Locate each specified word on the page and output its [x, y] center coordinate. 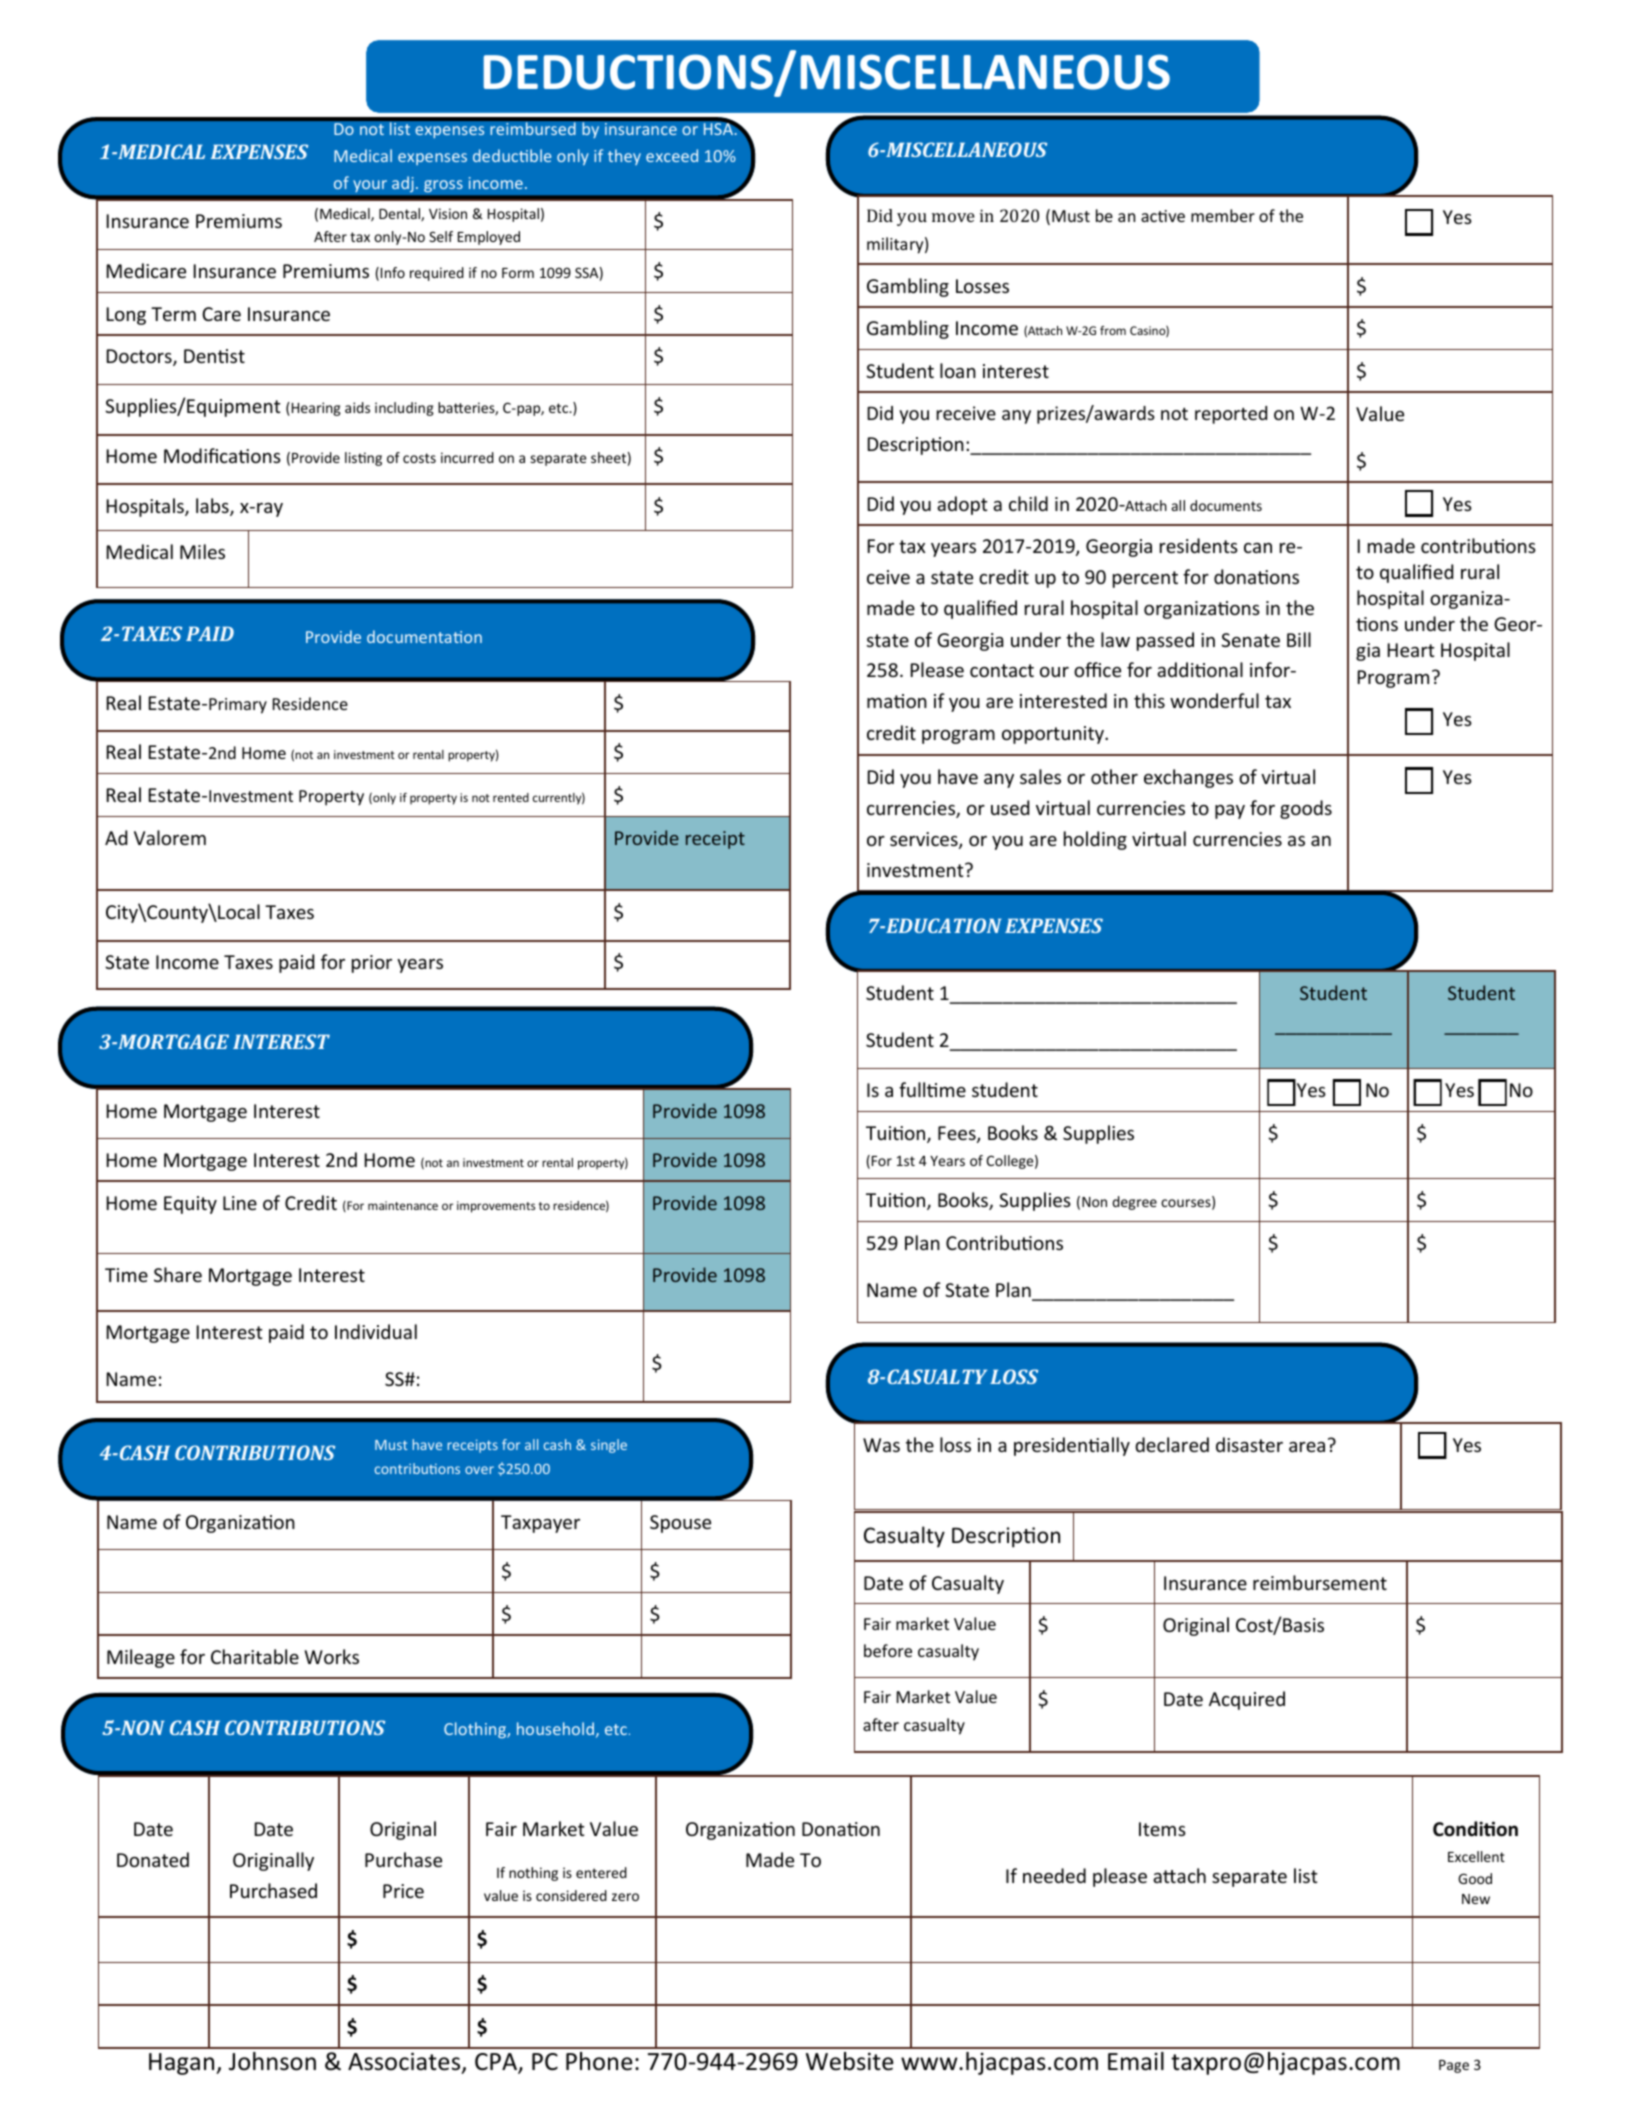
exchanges [1188, 778]
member [1223, 215]
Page [1454, 2066]
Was [881, 1445]
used [1010, 807]
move [953, 217]
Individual [376, 1331]
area [1307, 1447]
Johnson [272, 2061]
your [370, 186]
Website [849, 2061]
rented [511, 797]
